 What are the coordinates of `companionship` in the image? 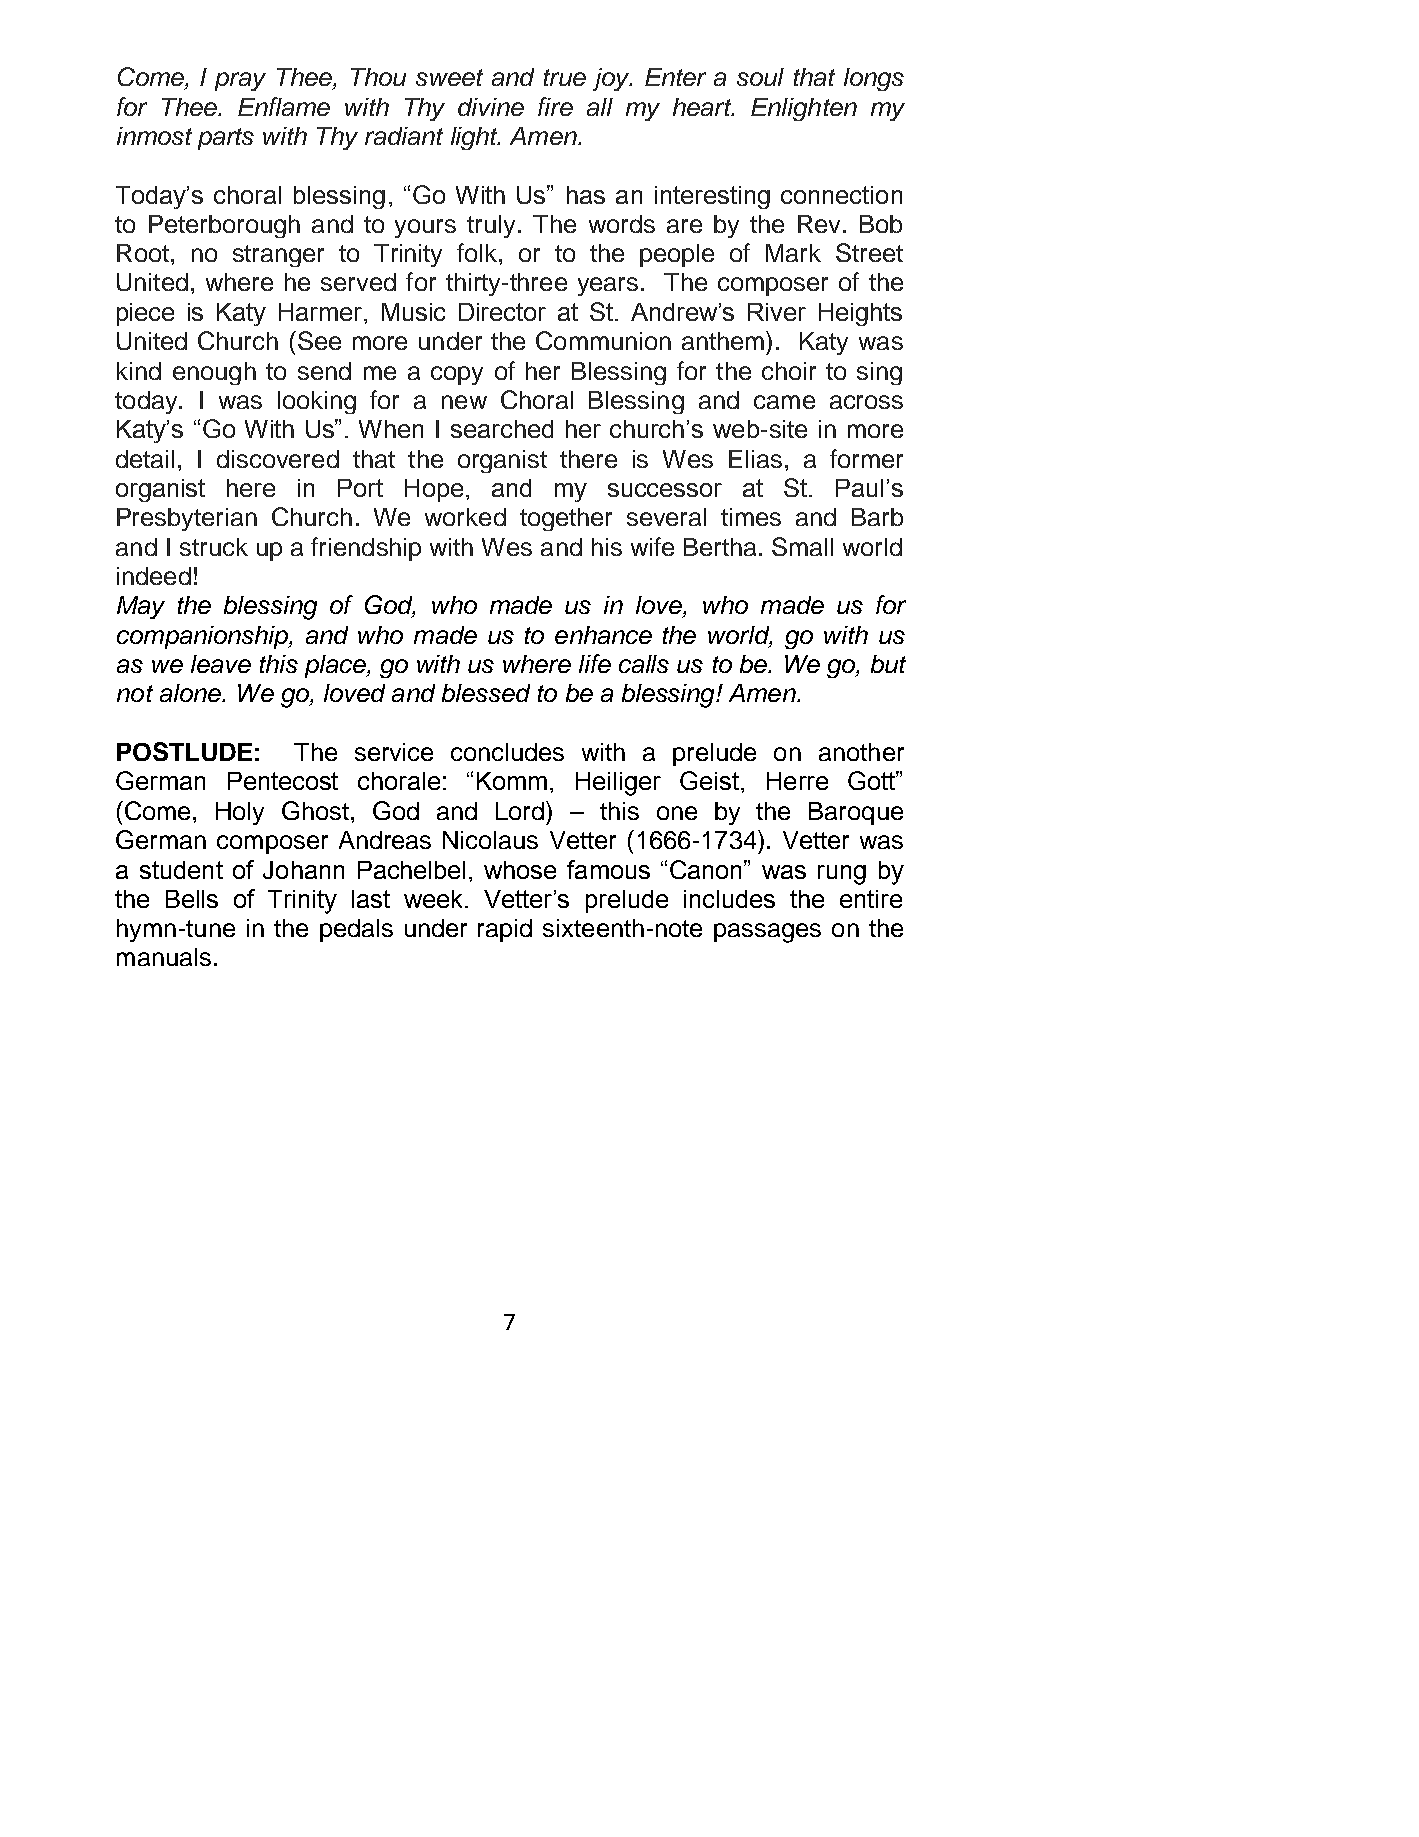 It's located at (203, 637).
